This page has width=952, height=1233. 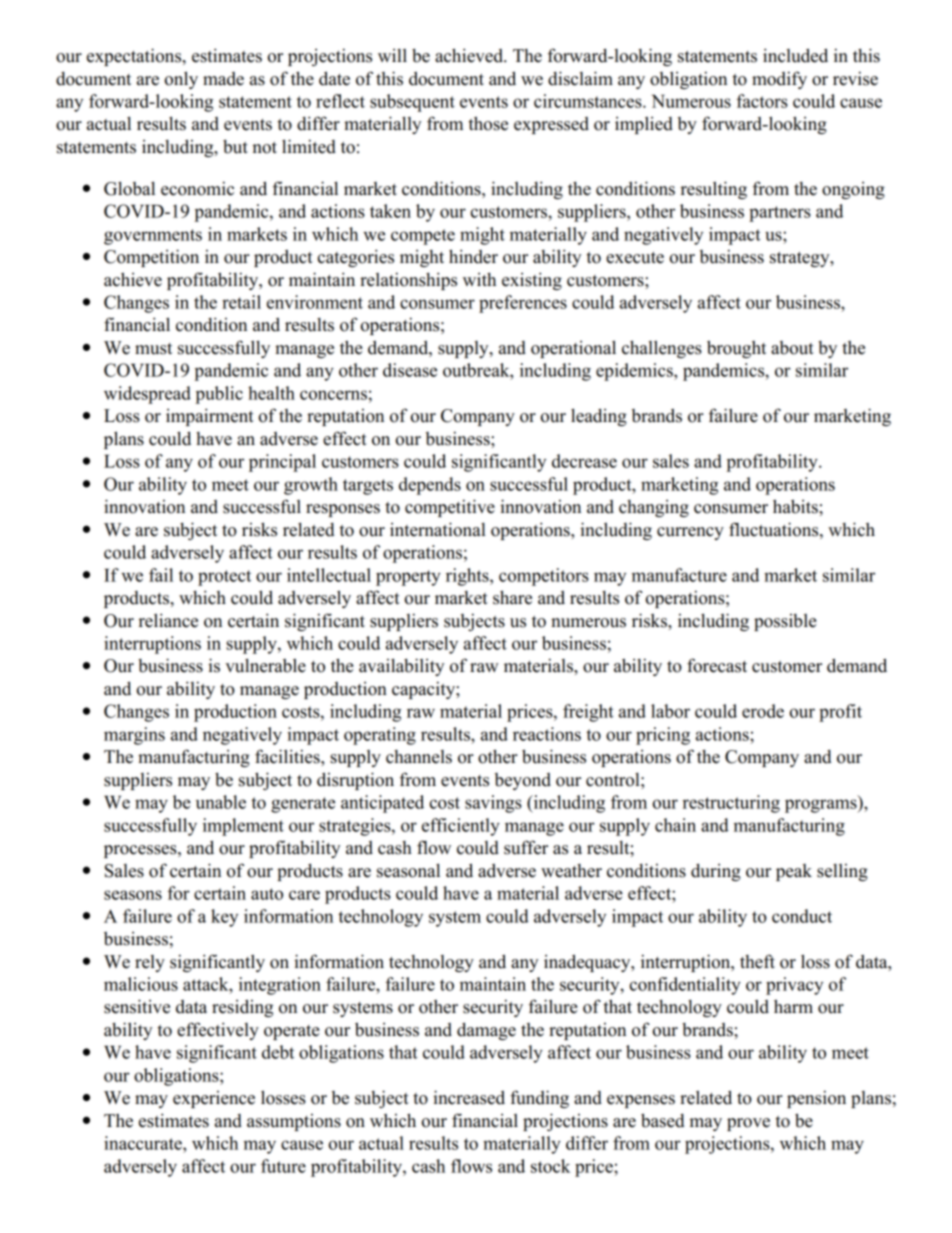 What do you see at coordinates (214, 1099) in the page?
I see `experience` at bounding box center [214, 1099].
